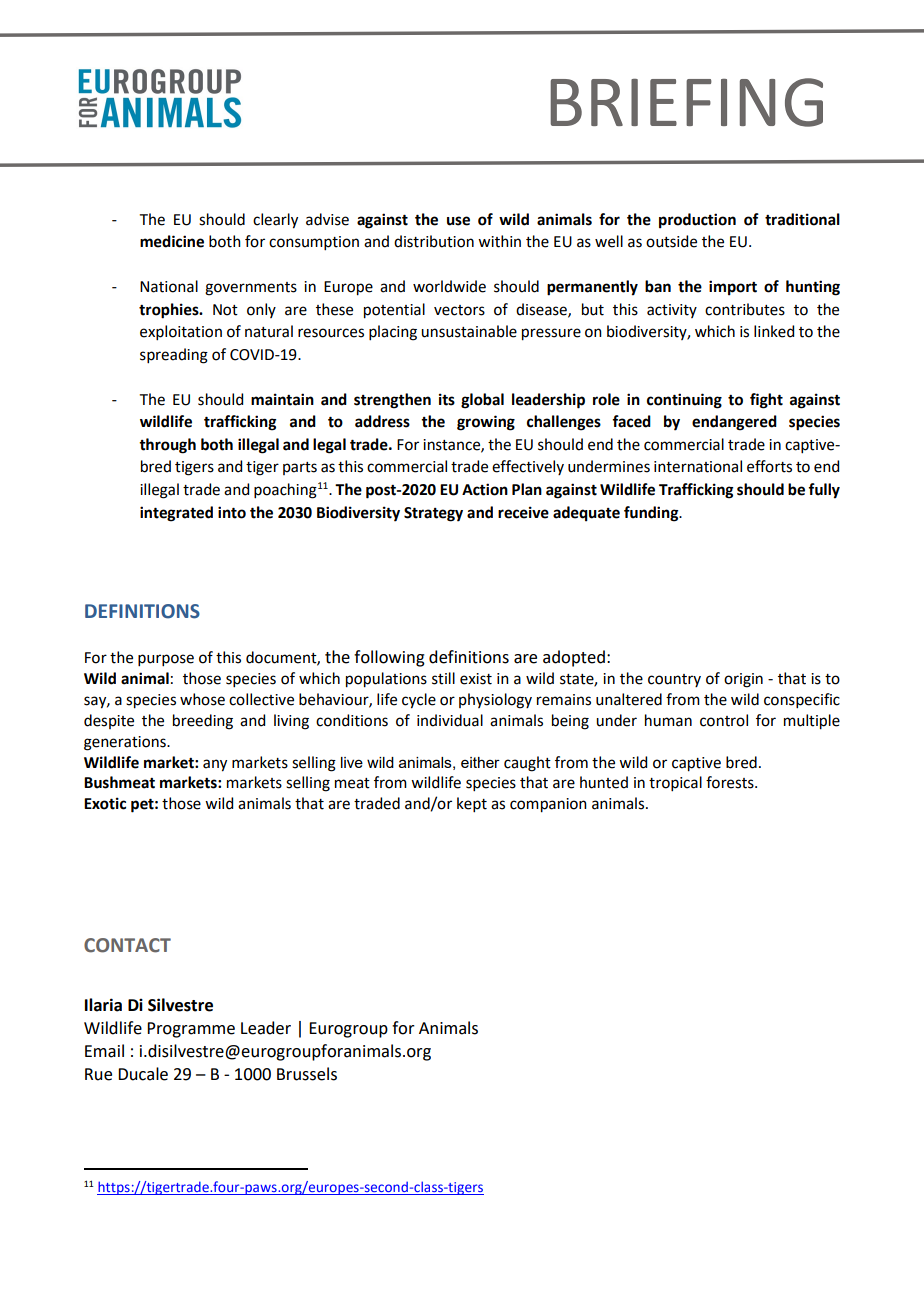  What do you see at coordinates (191, 1030) in the document?
I see `Programme` at bounding box center [191, 1030].
